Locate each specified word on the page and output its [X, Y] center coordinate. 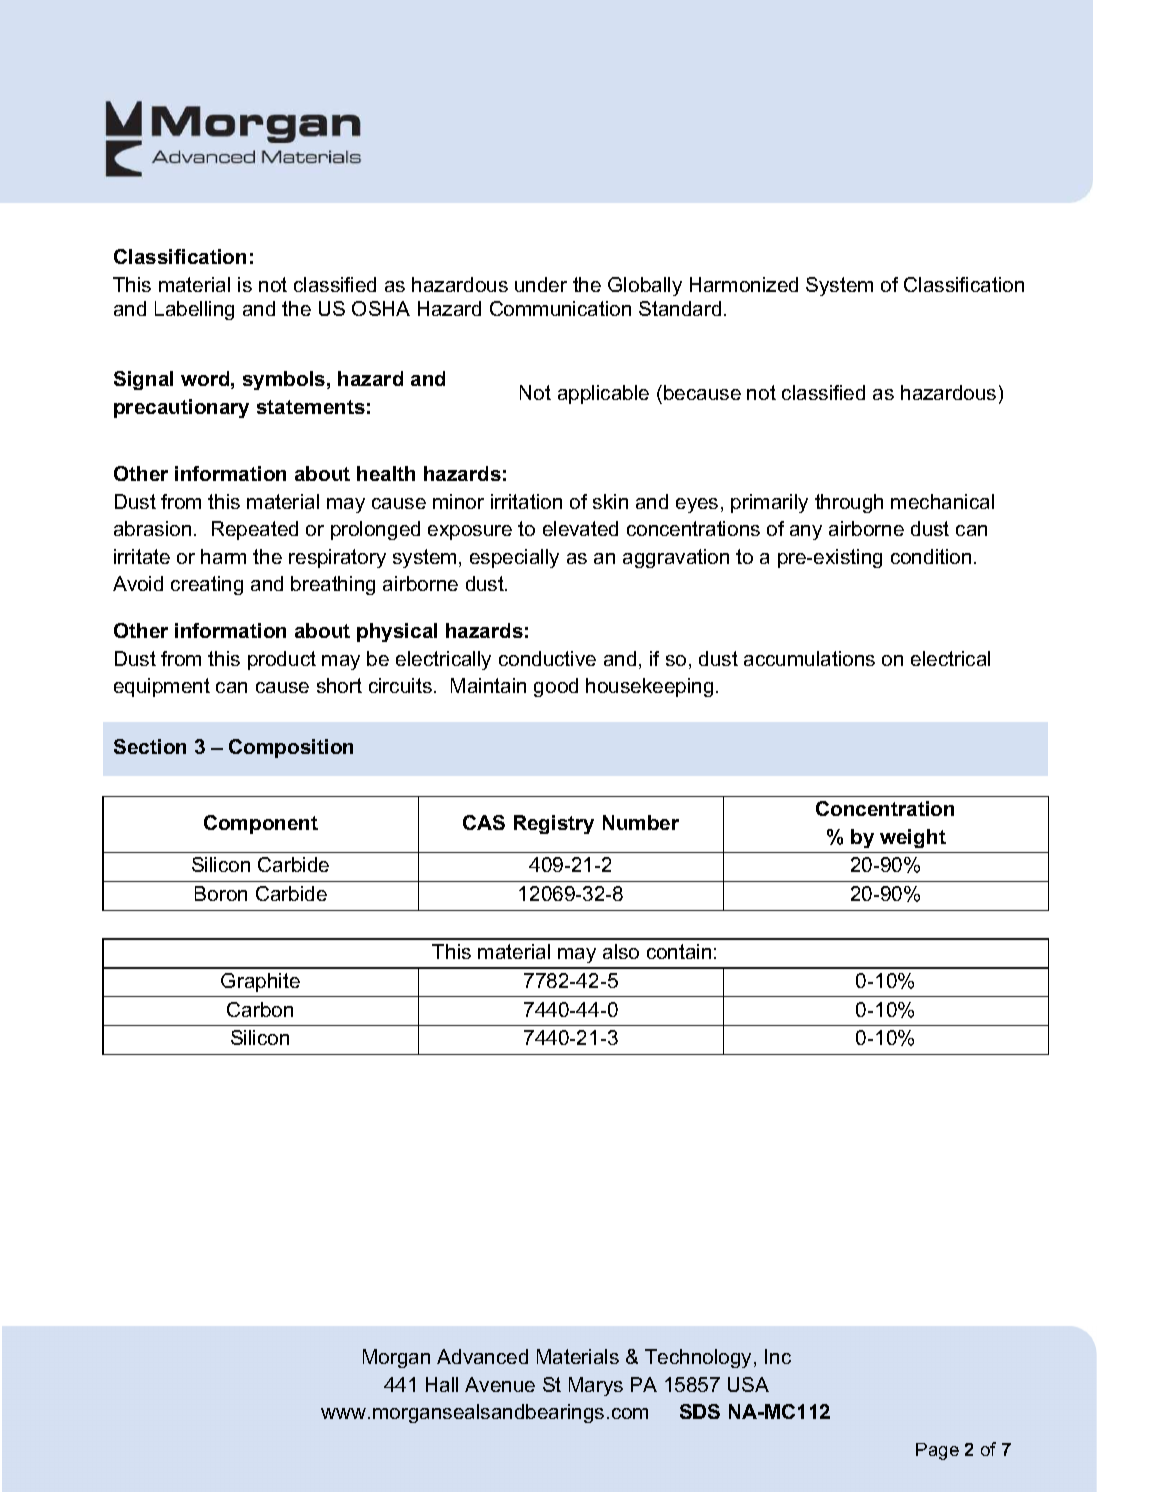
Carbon [260, 1009]
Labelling [194, 310]
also [621, 951]
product [282, 660]
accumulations [809, 658]
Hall [442, 1384]
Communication [560, 308]
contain [679, 951]
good [556, 687]
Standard [680, 308]
